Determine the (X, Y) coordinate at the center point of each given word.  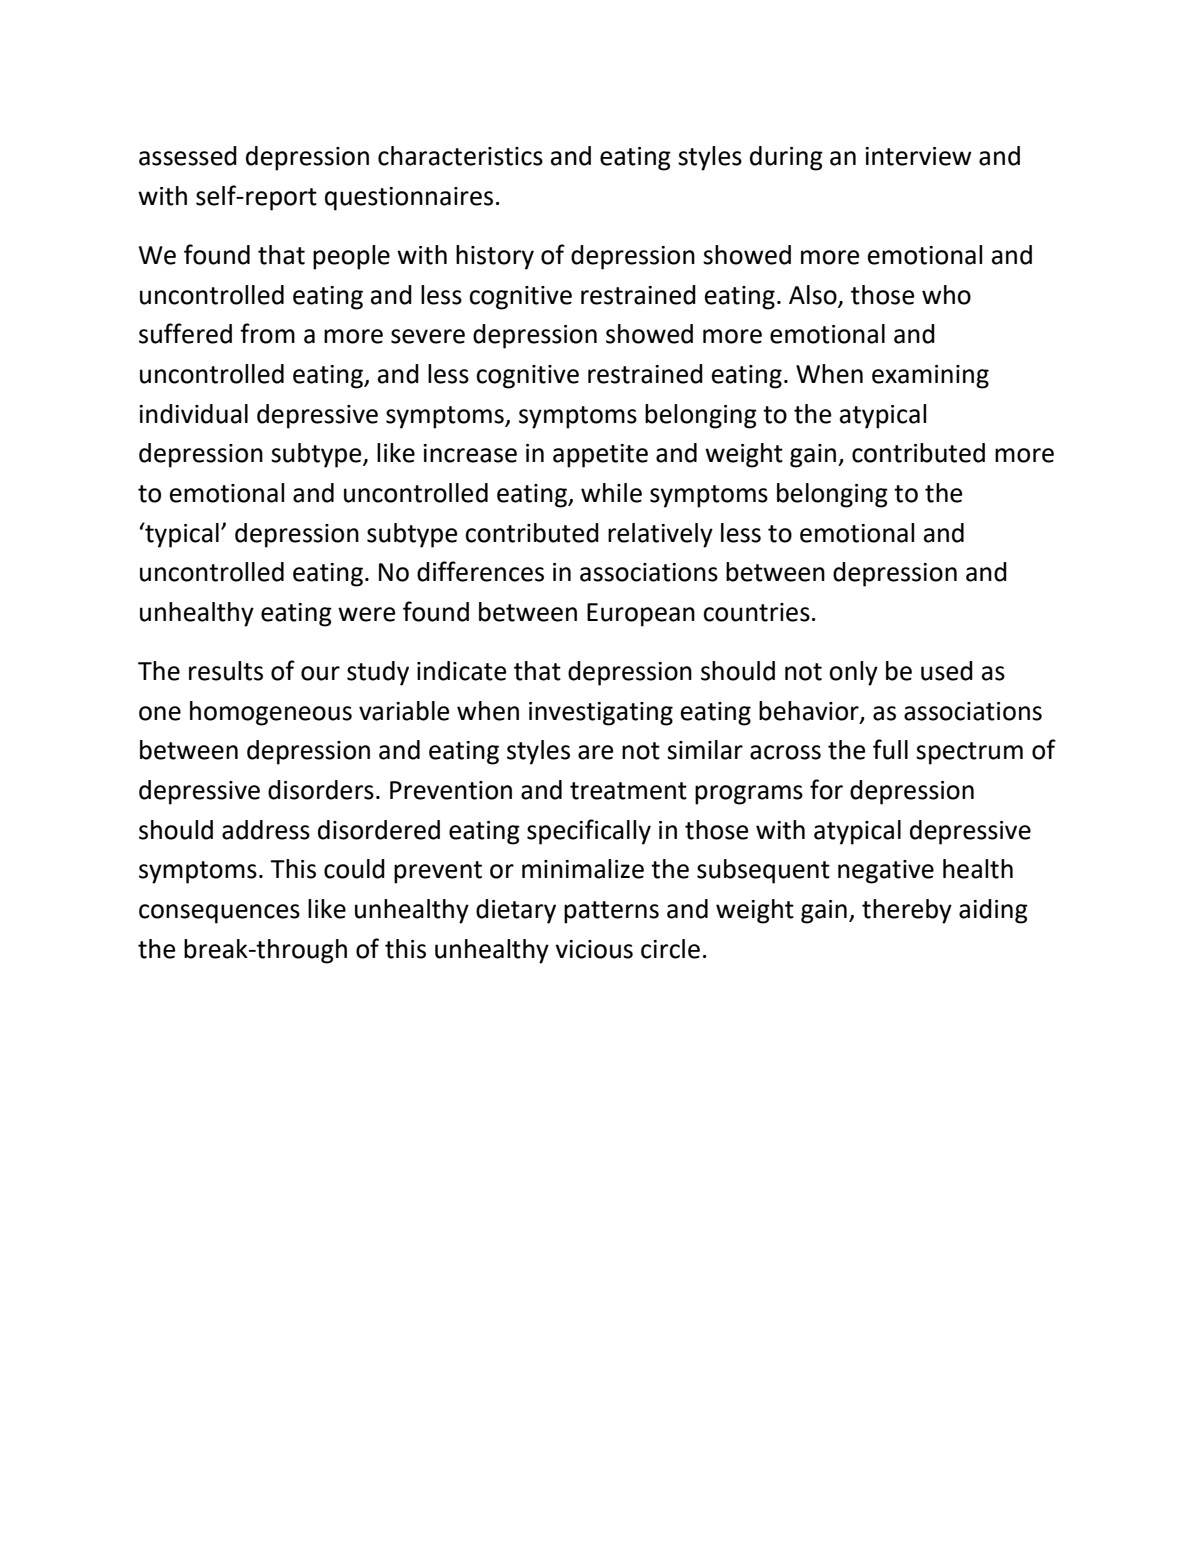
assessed (188, 156)
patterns (611, 912)
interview (918, 156)
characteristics (460, 156)
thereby (907, 911)
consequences (219, 914)
